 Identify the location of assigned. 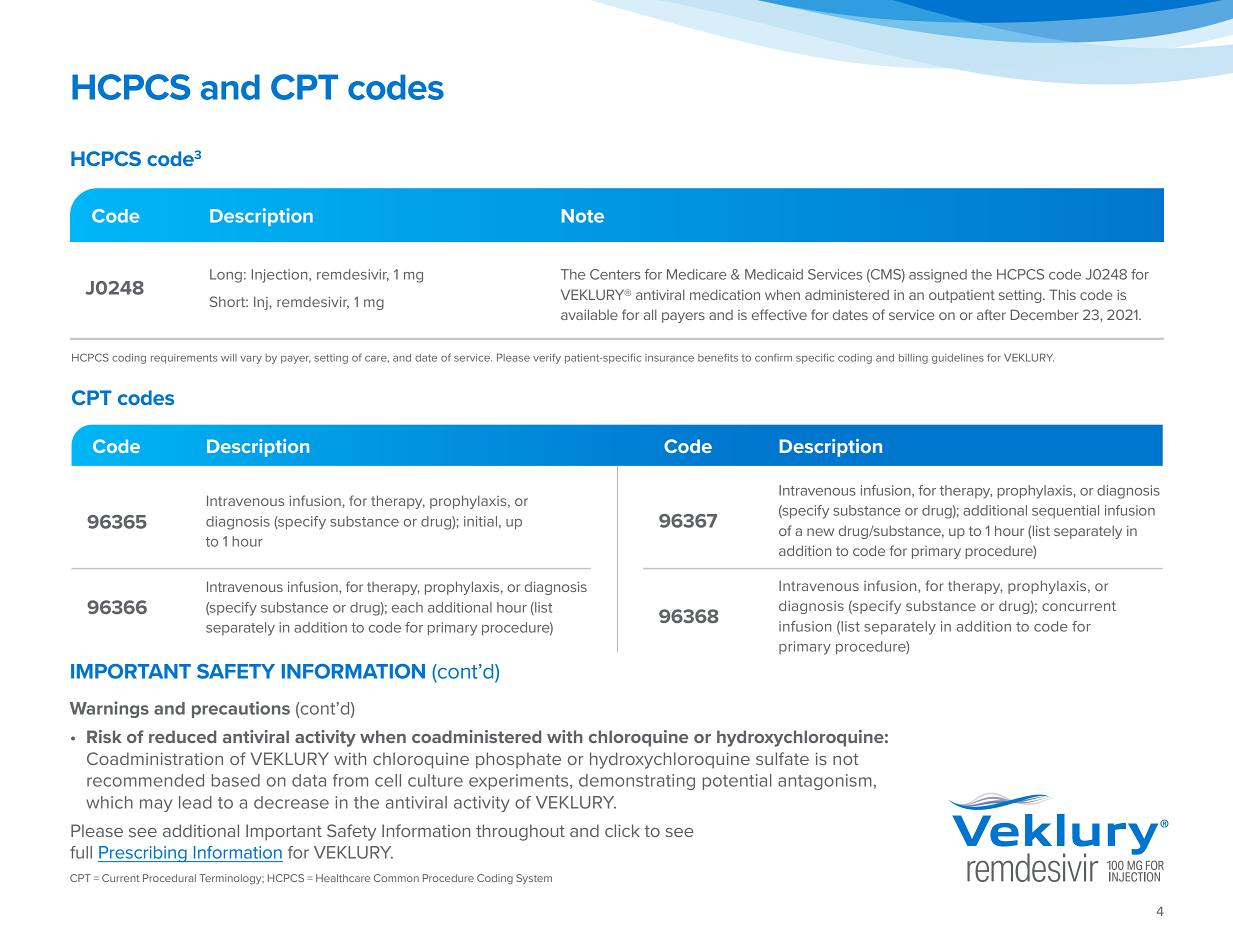
(938, 276).
